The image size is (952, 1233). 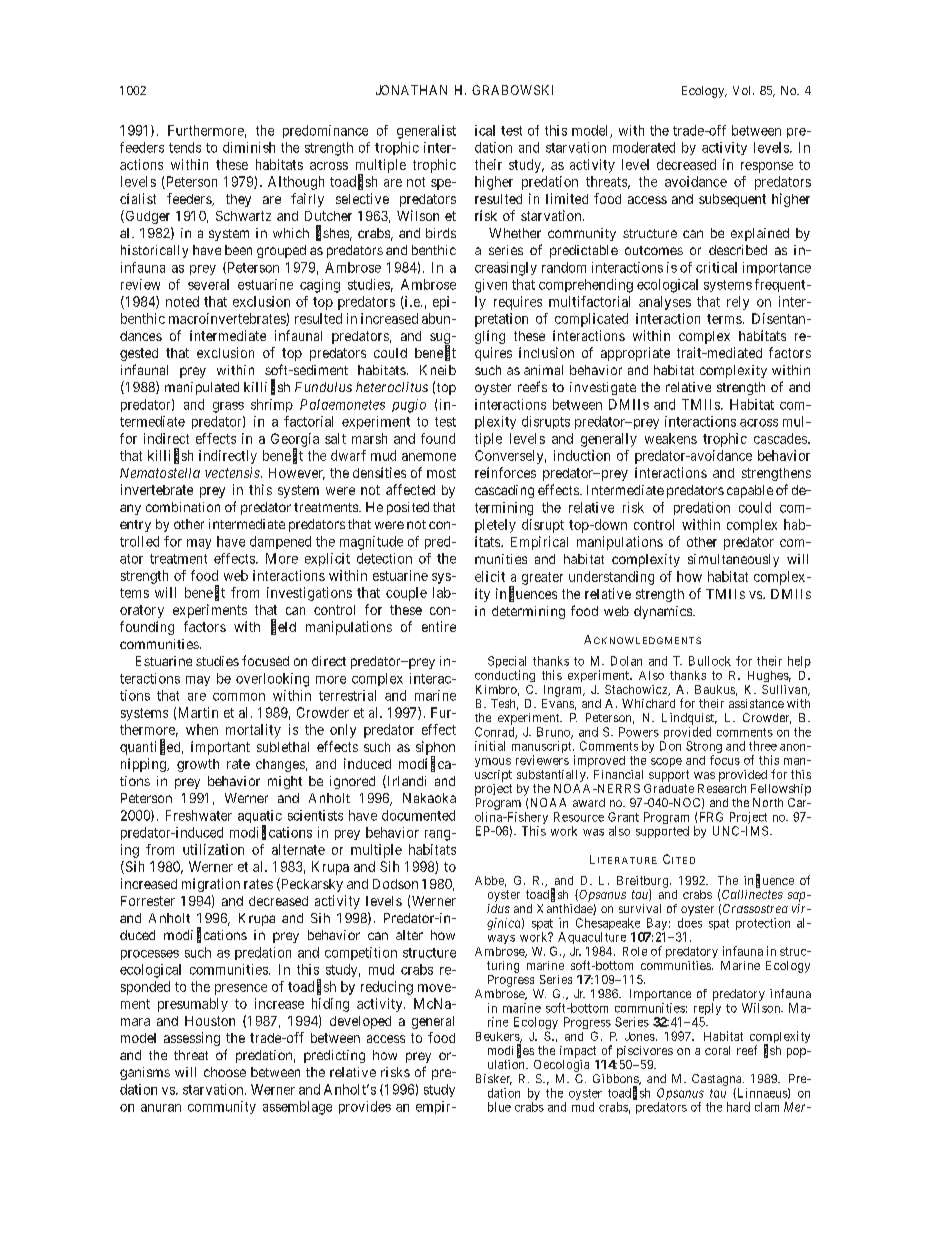 What do you see at coordinates (767, 167) in the page?
I see `response` at bounding box center [767, 167].
